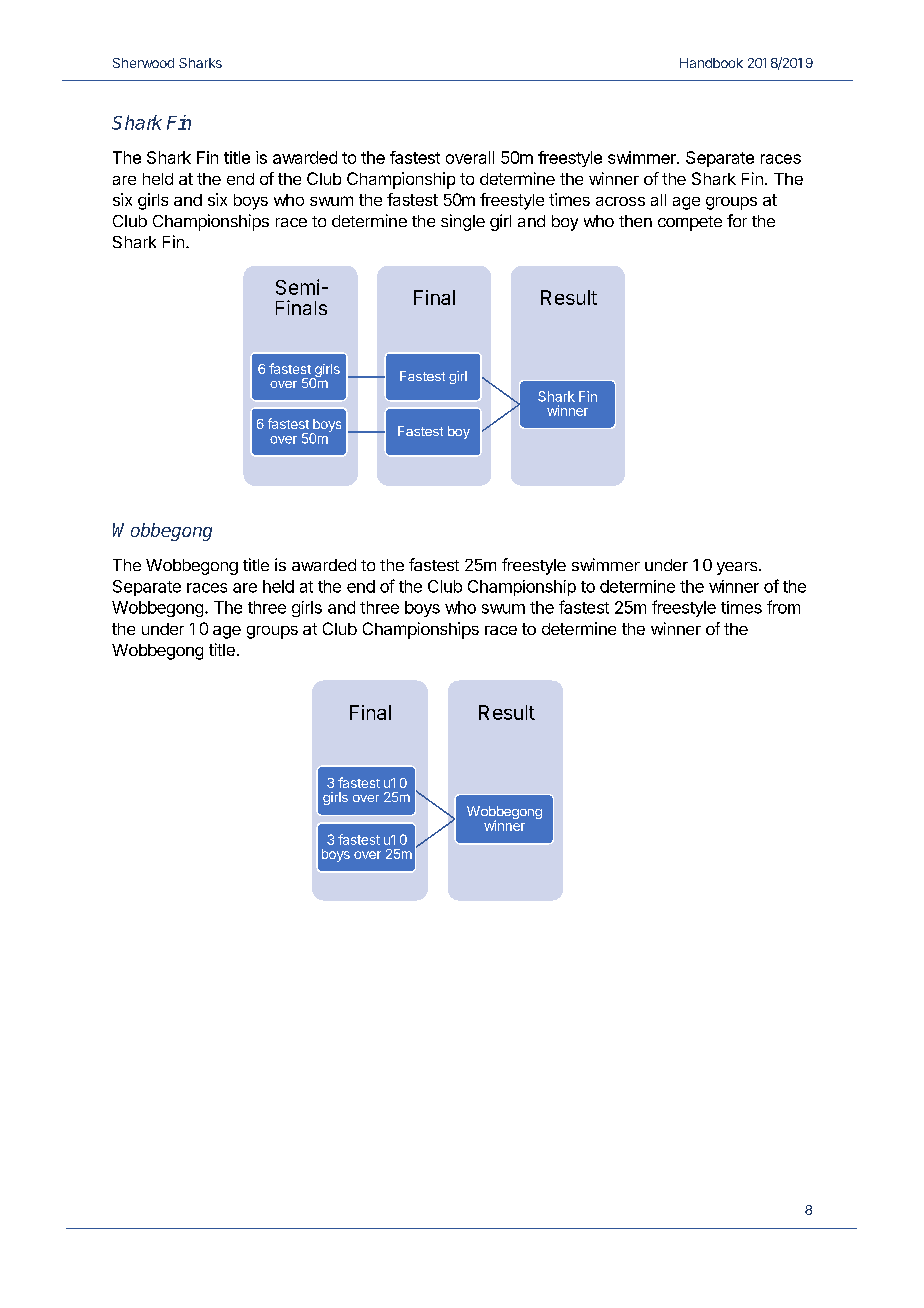 Image resolution: width=924 pixels, height=1308 pixels. I want to click on from, so click(783, 607).
